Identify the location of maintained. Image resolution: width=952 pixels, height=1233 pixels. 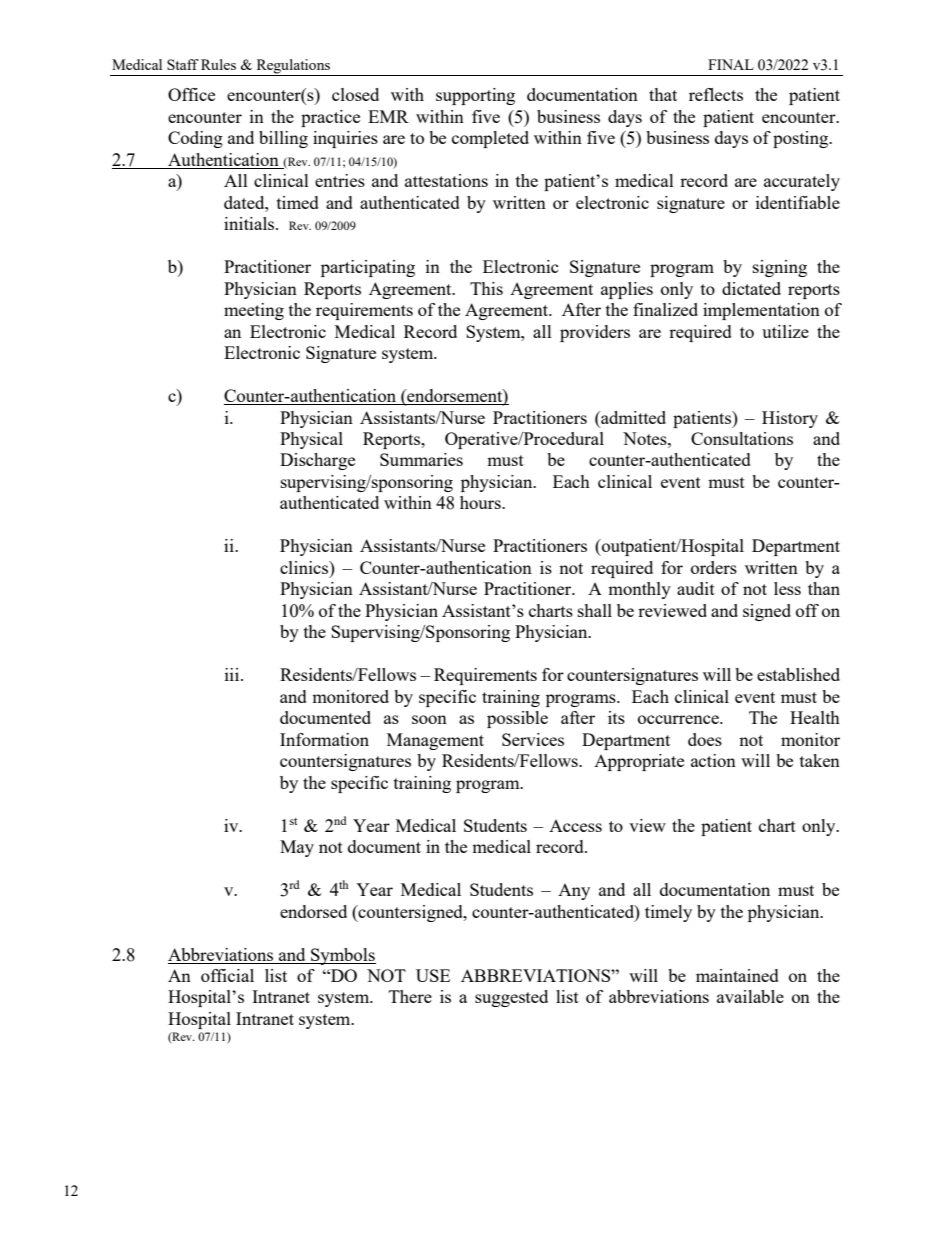
(737, 975).
